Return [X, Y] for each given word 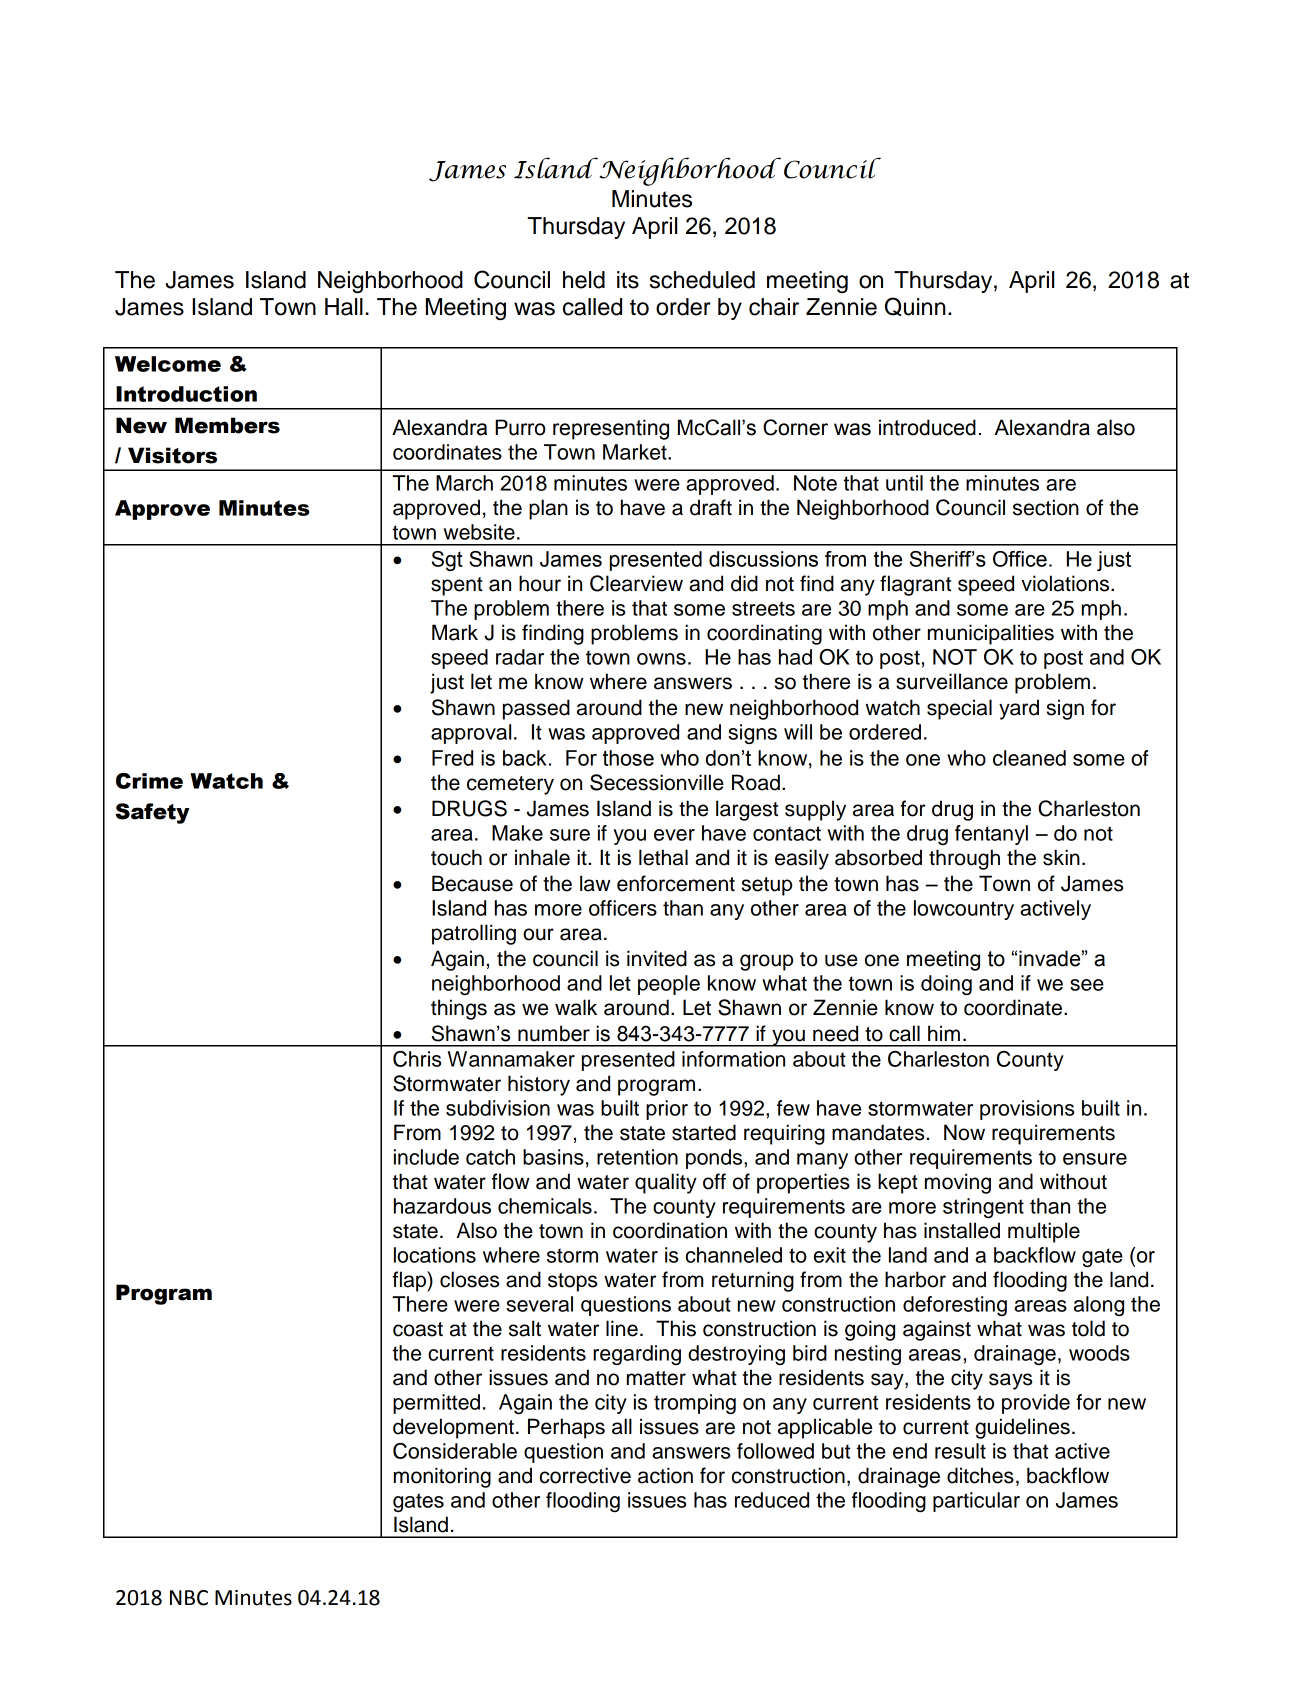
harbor [915, 1279]
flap [410, 1281]
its [628, 280]
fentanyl [991, 835]
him [944, 1033]
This [676, 1328]
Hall [344, 307]
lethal [663, 857]
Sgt [447, 561]
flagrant [915, 585]
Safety [152, 813]
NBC [189, 1598]
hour [540, 583]
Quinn [915, 306]
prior [667, 1110]
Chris [417, 1059]
